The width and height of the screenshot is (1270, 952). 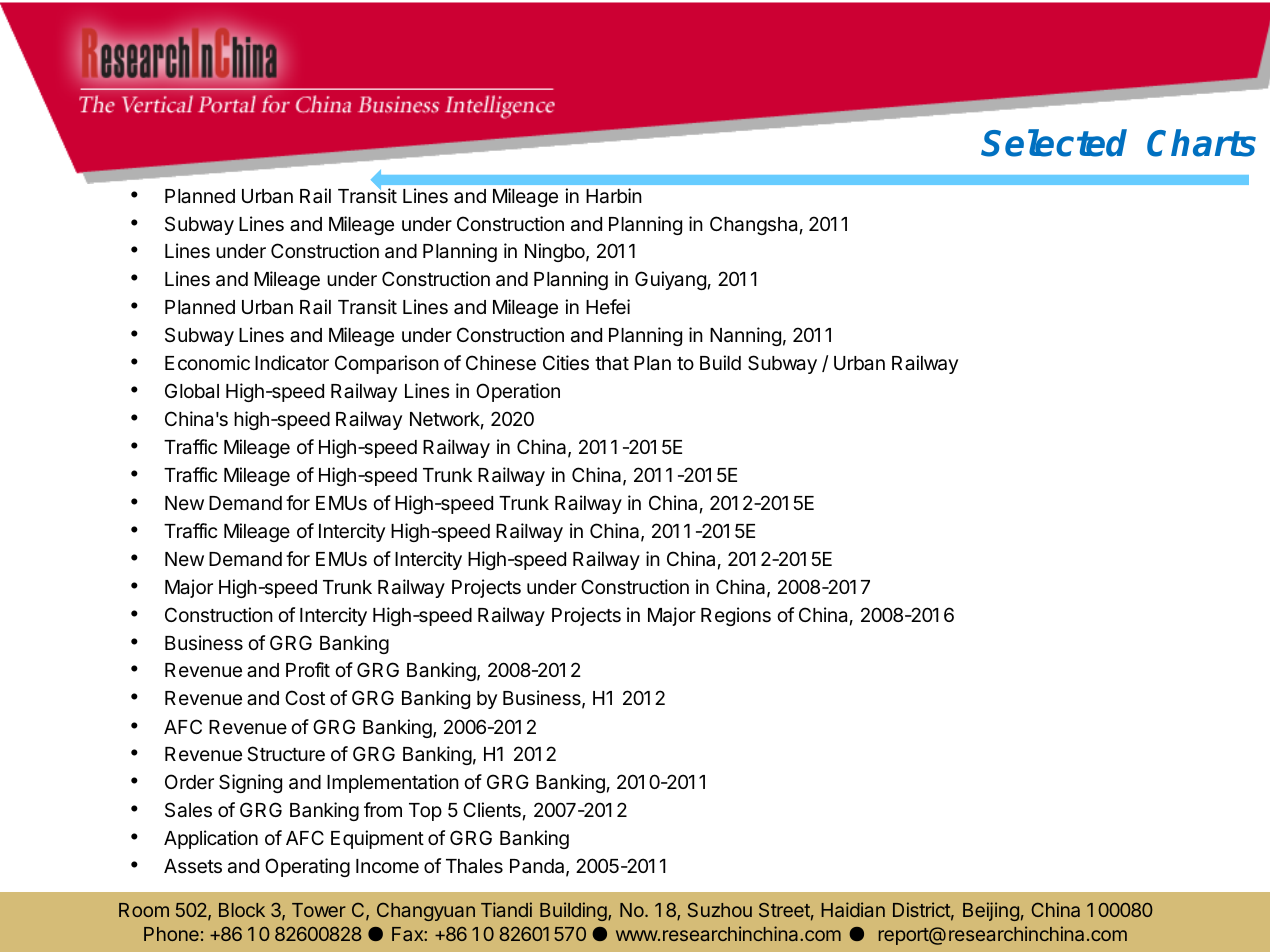 I want to click on Operation, so click(x=518, y=392).
